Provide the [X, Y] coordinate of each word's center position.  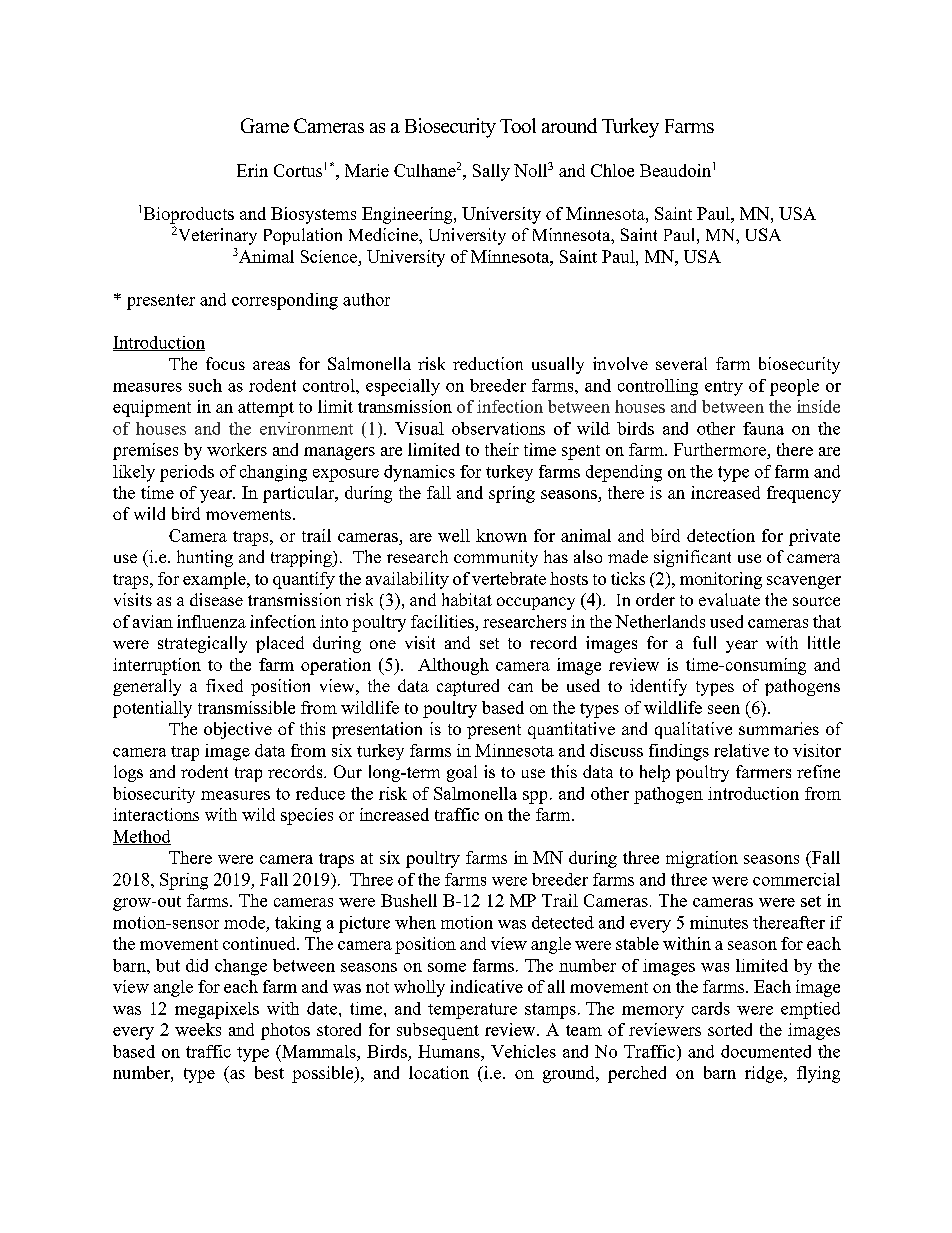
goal [462, 773]
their [502, 449]
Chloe [612, 170]
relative [741, 750]
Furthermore [721, 451]
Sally [491, 172]
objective [238, 730]
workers [237, 449]
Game [265, 125]
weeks [198, 1029]
